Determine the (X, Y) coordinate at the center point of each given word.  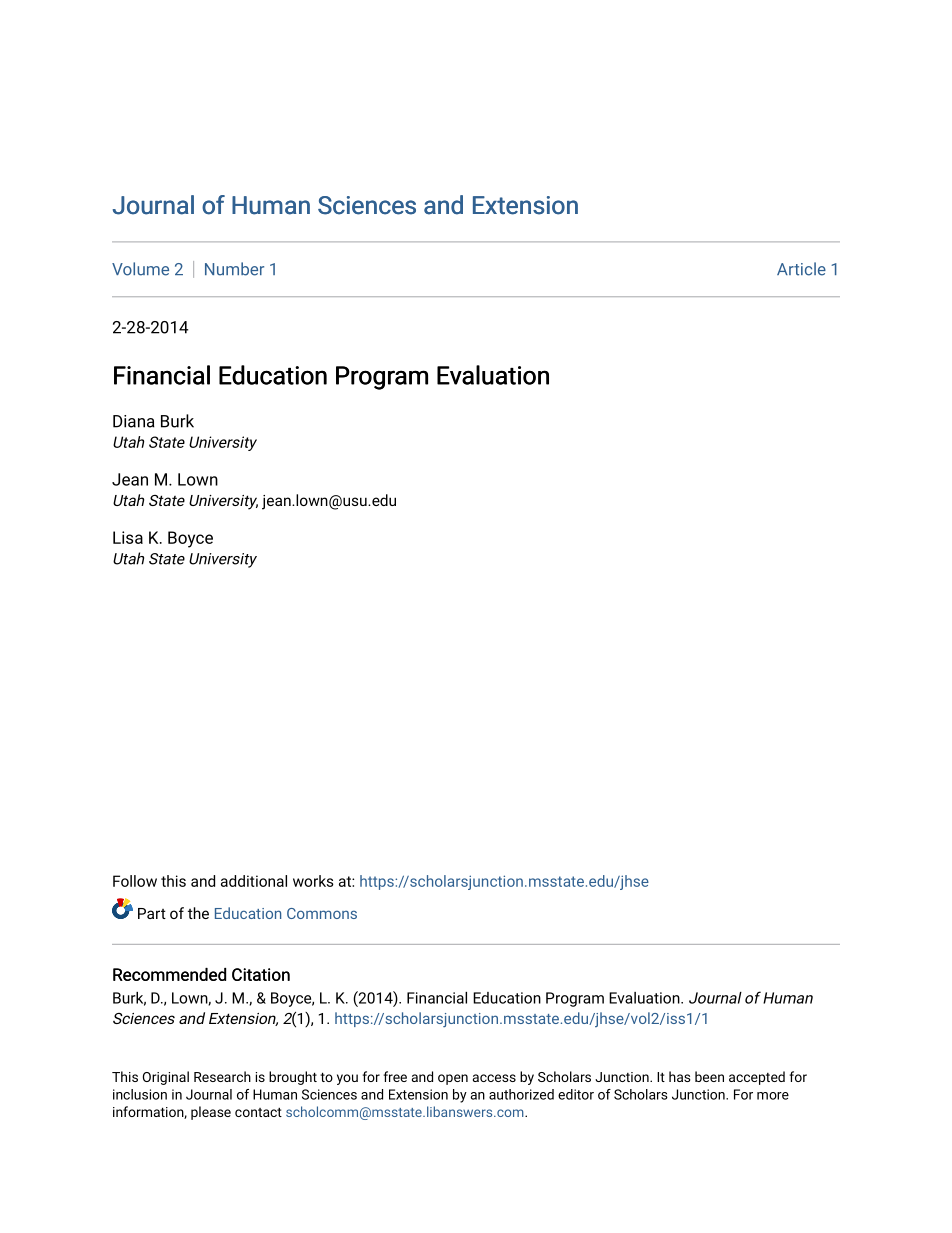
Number (234, 269)
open (453, 1079)
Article (801, 269)
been (709, 1076)
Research (222, 1076)
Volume (140, 269)
